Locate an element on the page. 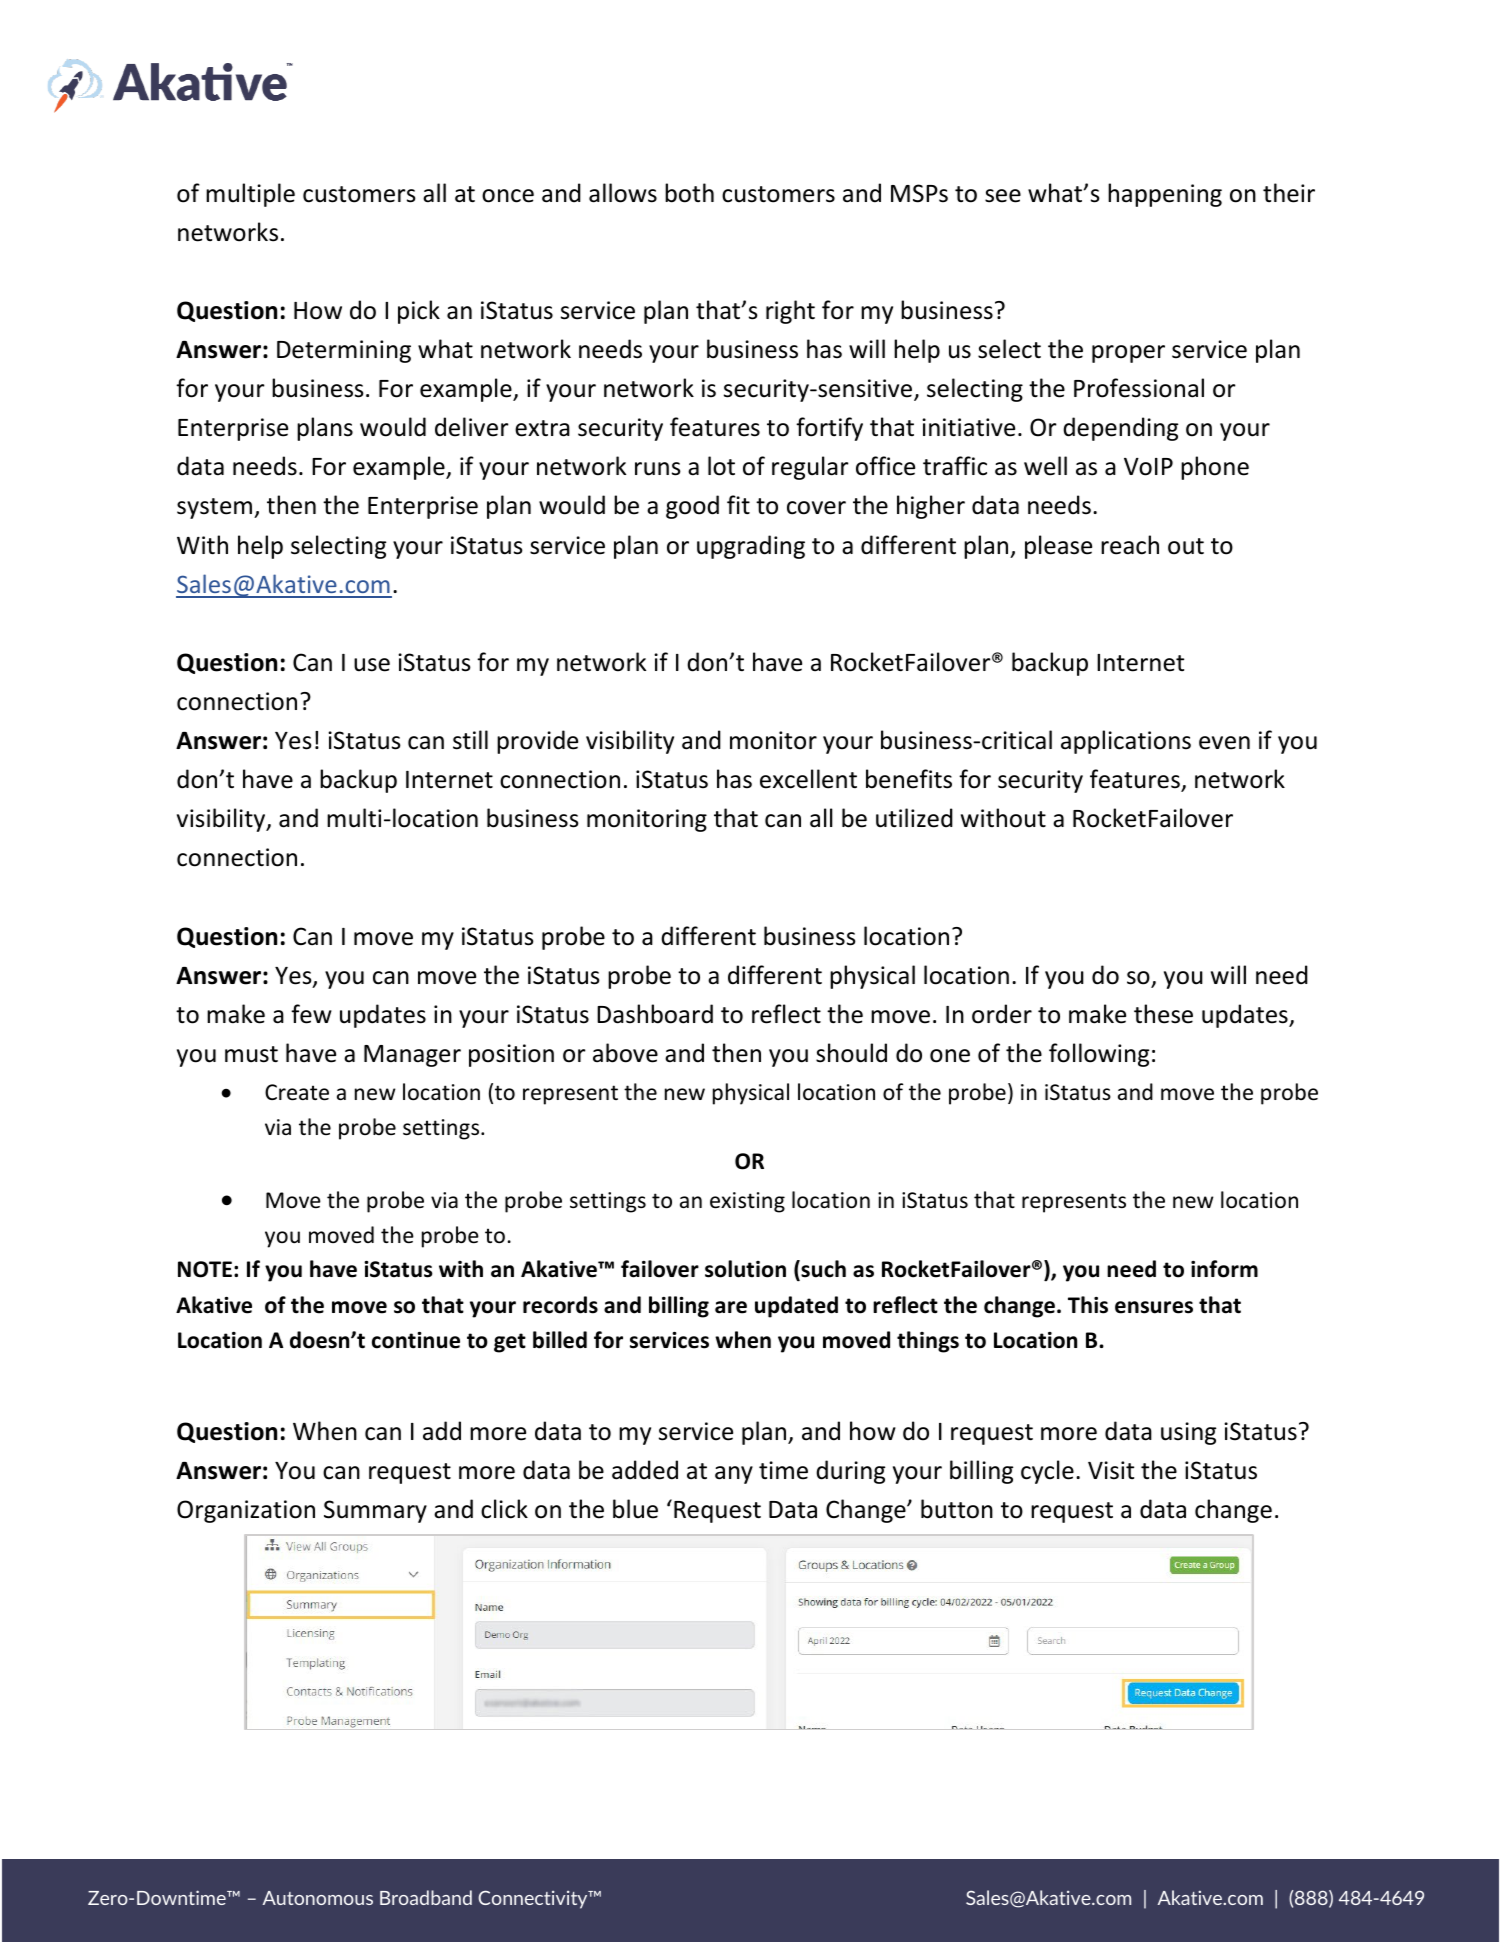 This page has width=1500, height=1942. excellent is located at coordinates (808, 779).
